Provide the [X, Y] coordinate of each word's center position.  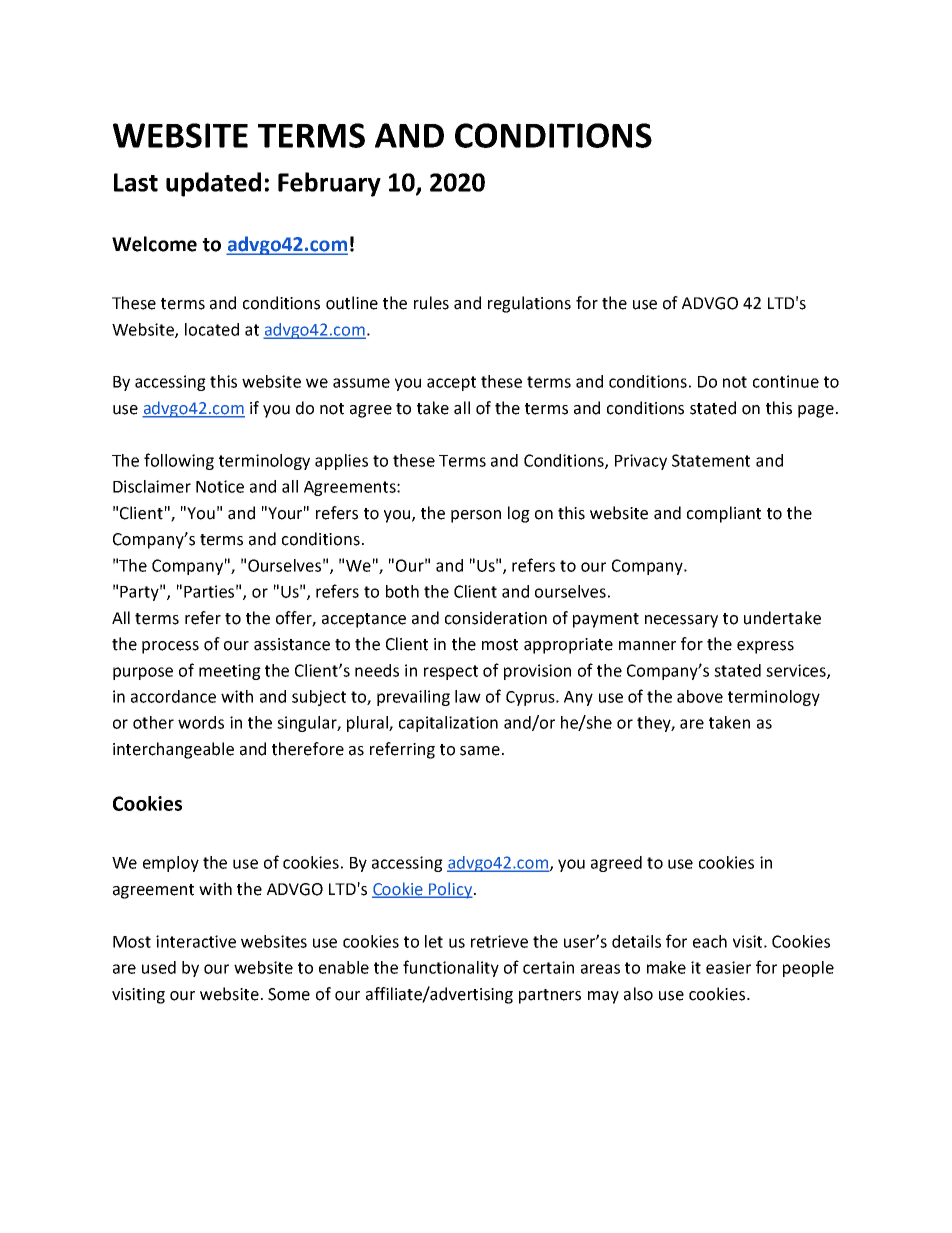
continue [786, 381]
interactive [196, 941]
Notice [220, 486]
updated [213, 184]
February [329, 184]
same [480, 751]
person [476, 516]
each [710, 941]
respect [451, 672]
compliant [724, 514]
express [765, 647]
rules [431, 303]
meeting [230, 672]
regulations [529, 304]
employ [171, 864]
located [212, 329]
